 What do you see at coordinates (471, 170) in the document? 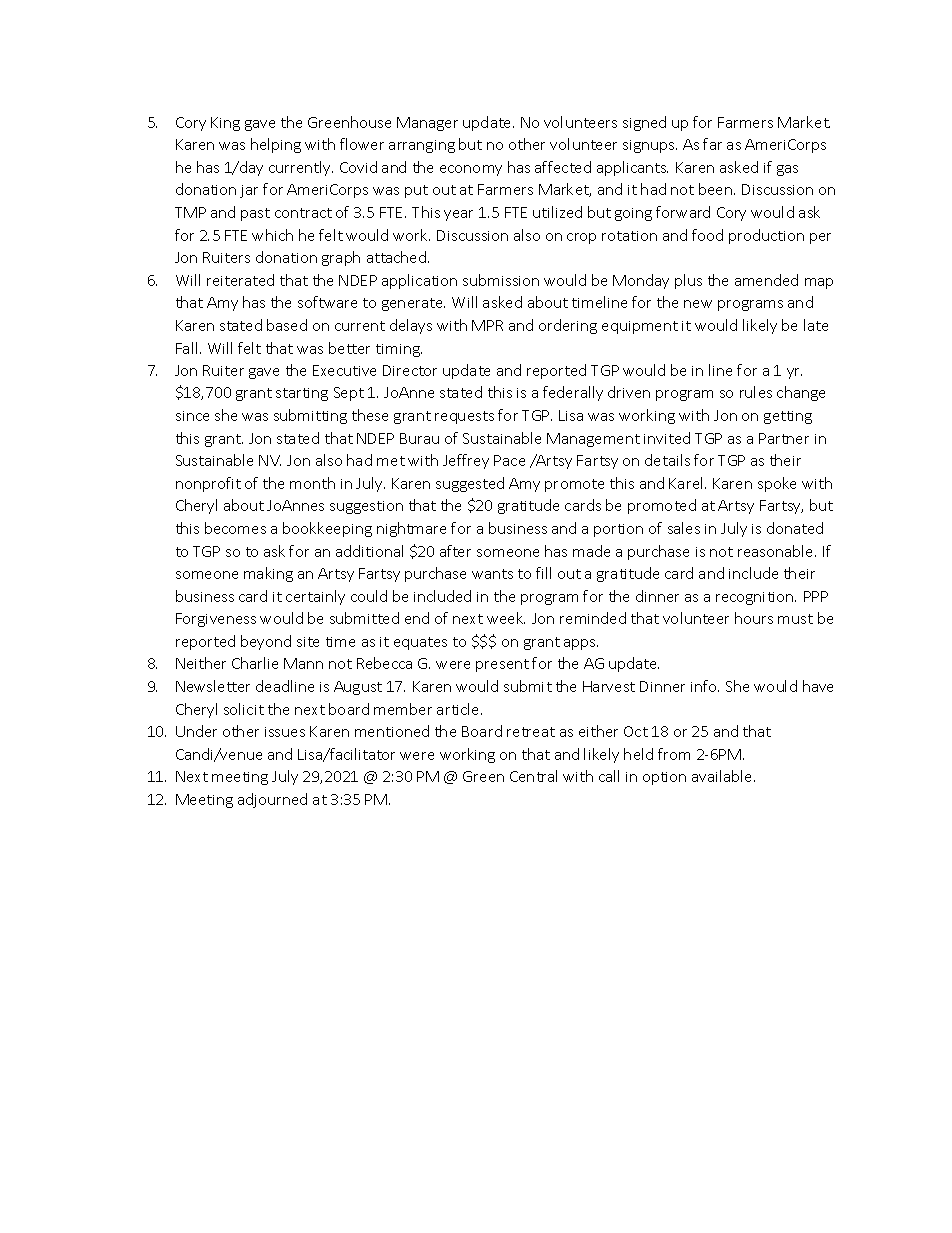
I see `economy` at bounding box center [471, 170].
